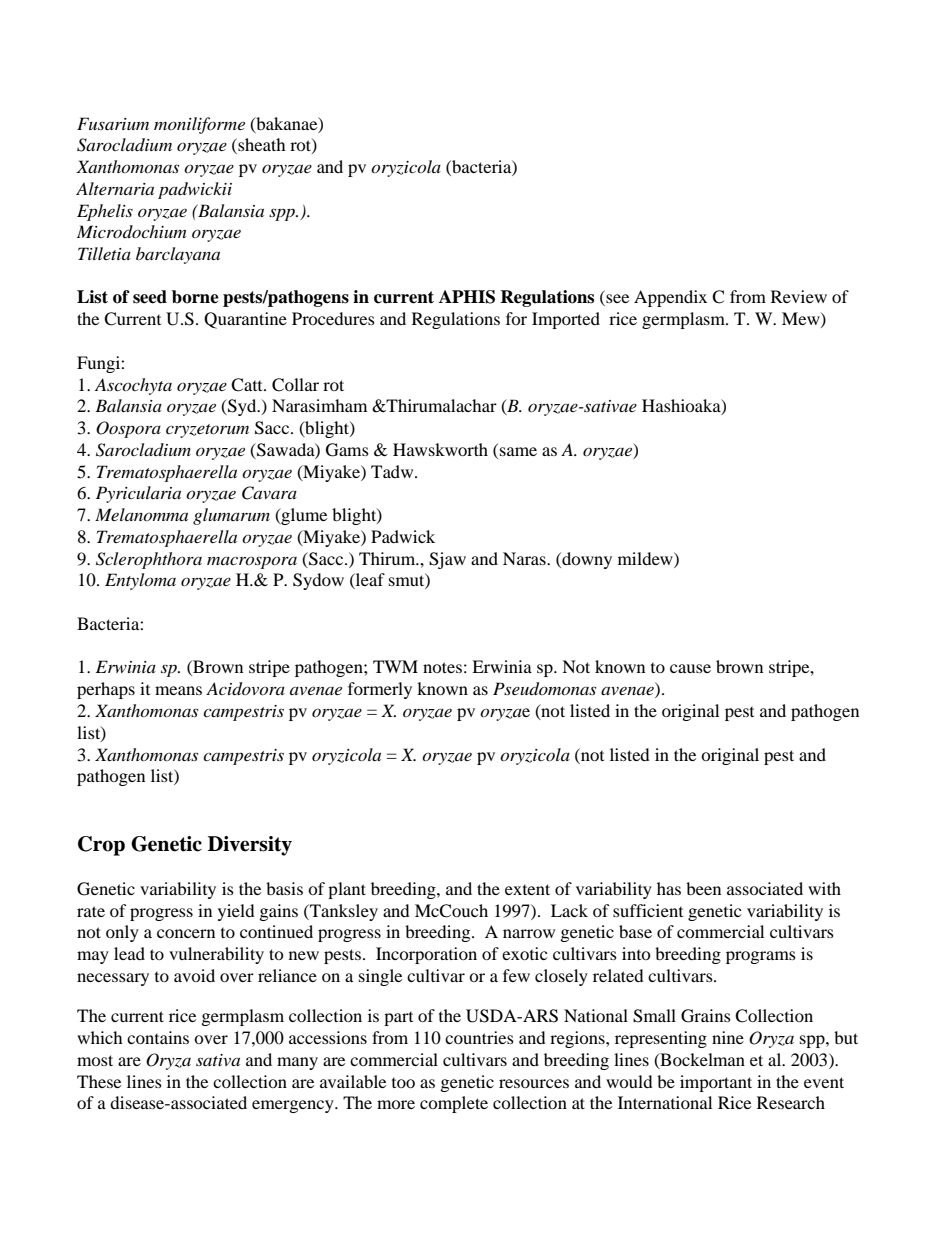  Describe the element at coordinates (178, 690) in the screenshot. I see `means` at that location.
